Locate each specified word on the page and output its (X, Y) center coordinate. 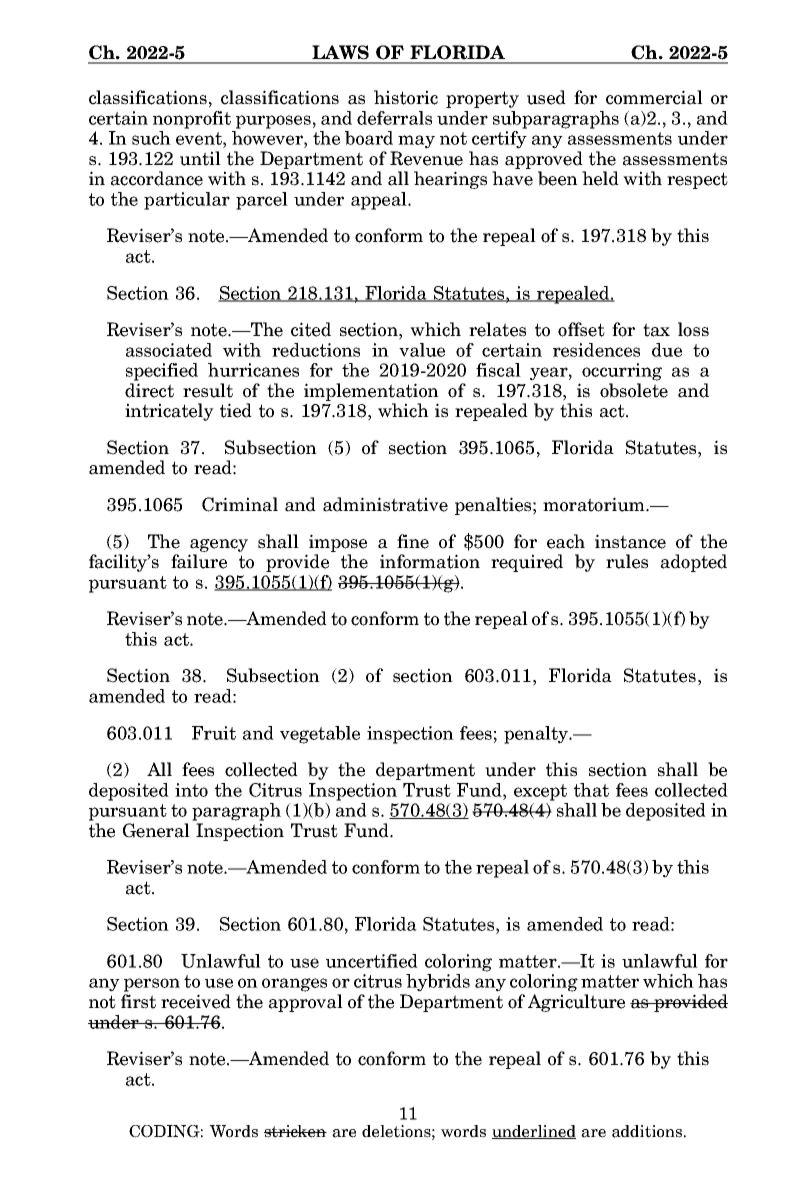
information (430, 561)
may (416, 142)
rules (627, 561)
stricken (295, 1131)
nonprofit (192, 120)
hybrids (438, 983)
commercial (654, 97)
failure (199, 561)
